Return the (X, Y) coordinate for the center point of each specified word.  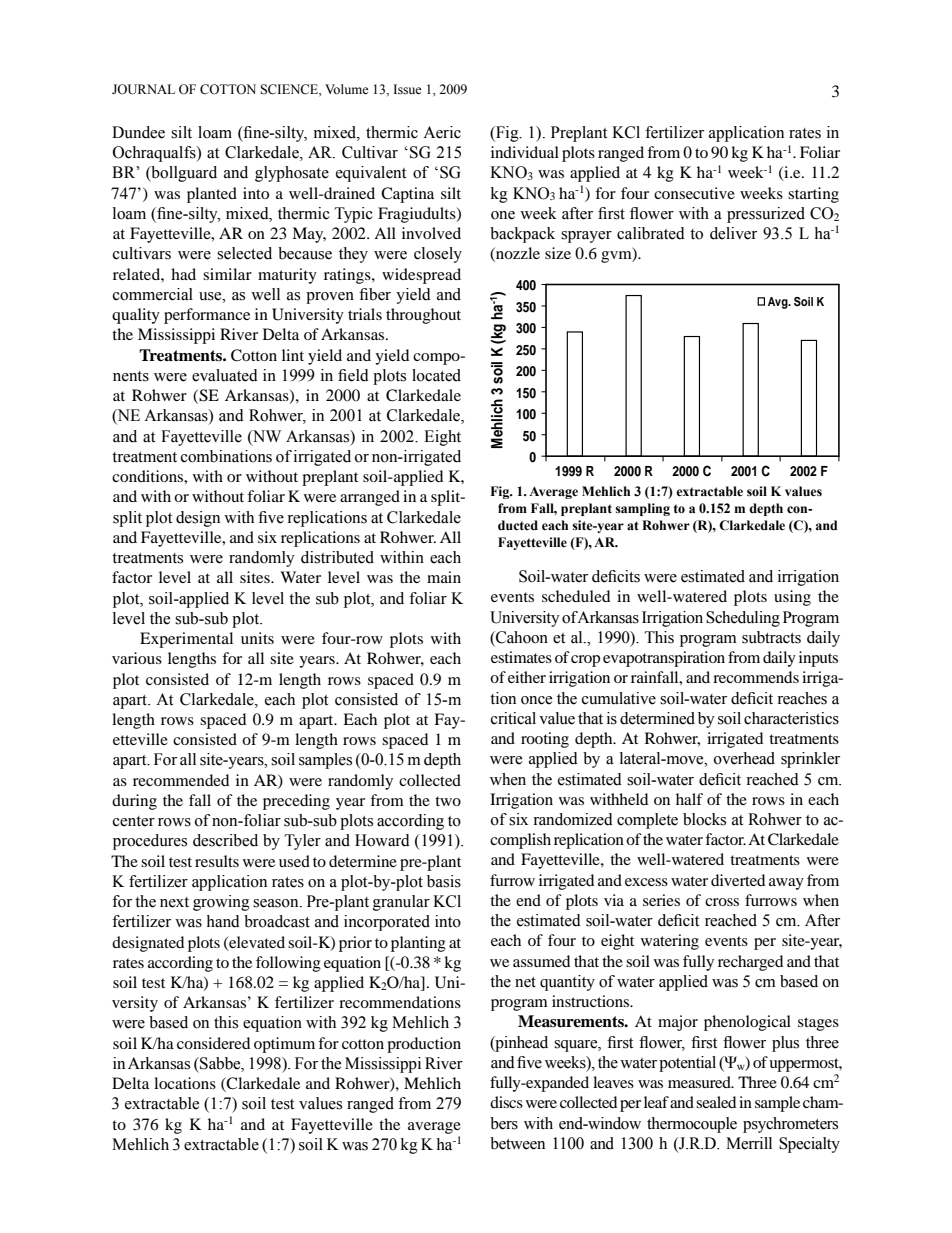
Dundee (138, 132)
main (444, 577)
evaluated (225, 375)
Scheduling (743, 619)
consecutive (694, 193)
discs (506, 1102)
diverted (738, 880)
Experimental (186, 640)
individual (525, 152)
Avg (779, 303)
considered (213, 1043)
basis (444, 881)
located (436, 375)
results (217, 861)
